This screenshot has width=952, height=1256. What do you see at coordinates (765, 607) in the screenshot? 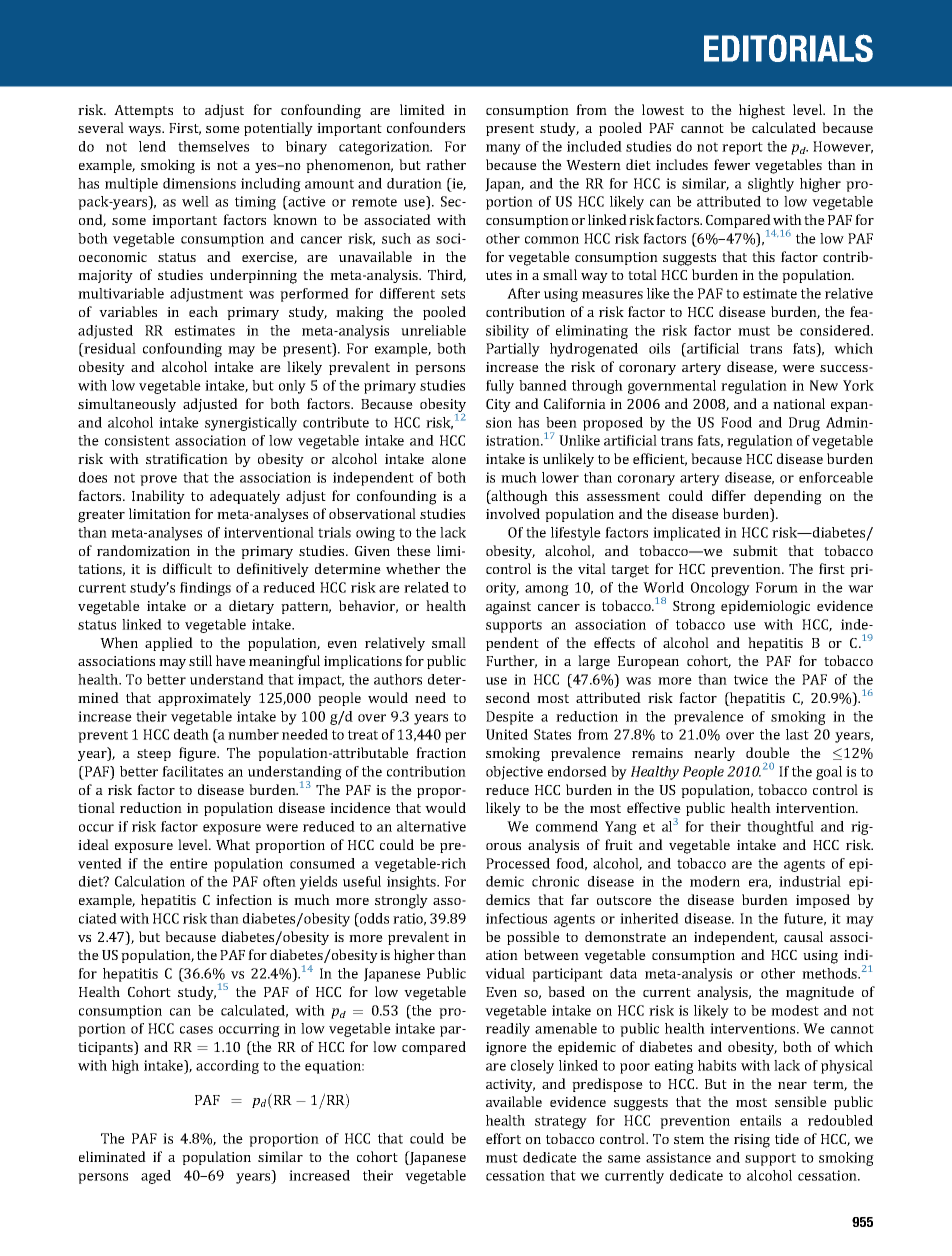
I see `epidemiologic` at bounding box center [765, 607].
